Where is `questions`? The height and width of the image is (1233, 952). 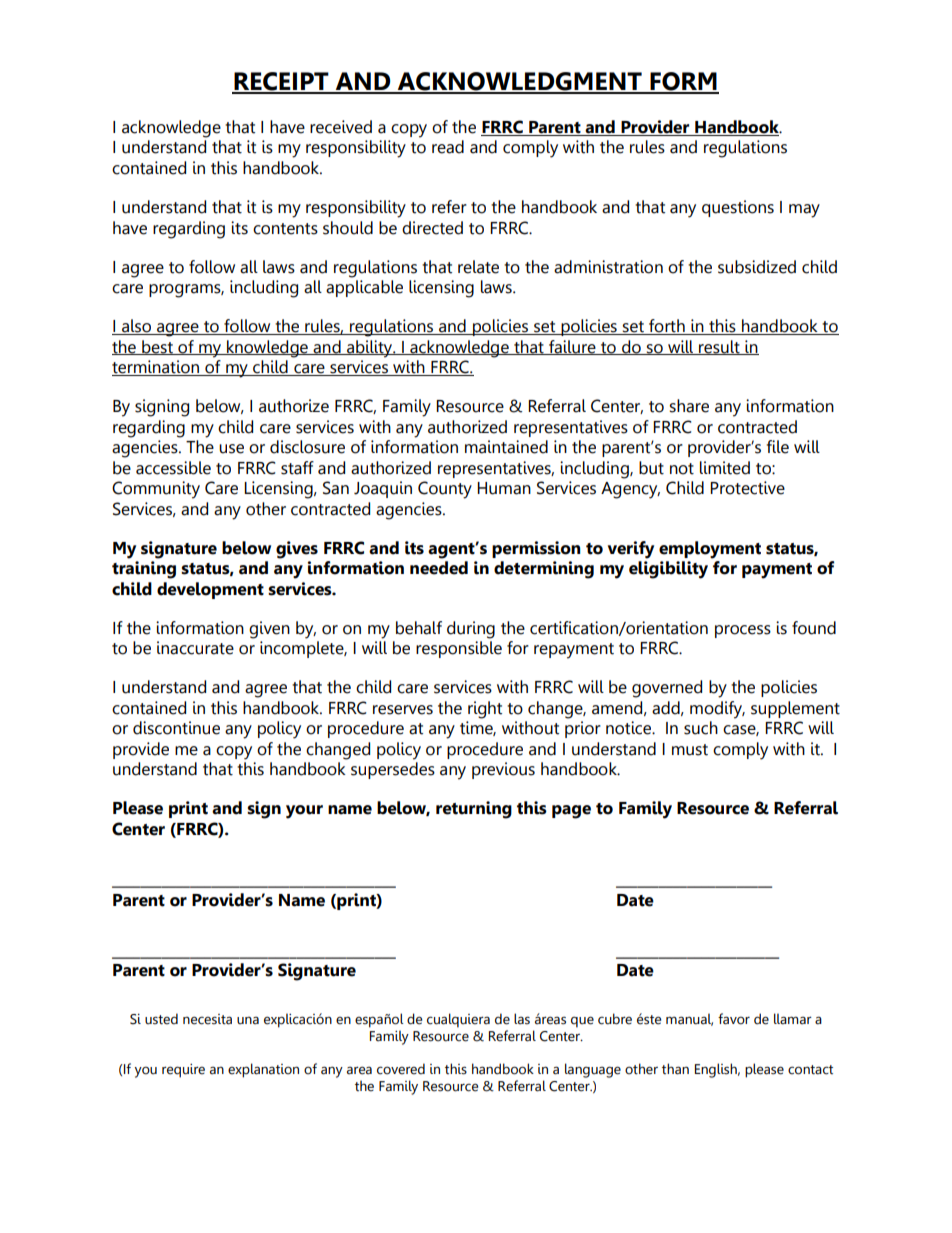
questions is located at coordinates (738, 208).
